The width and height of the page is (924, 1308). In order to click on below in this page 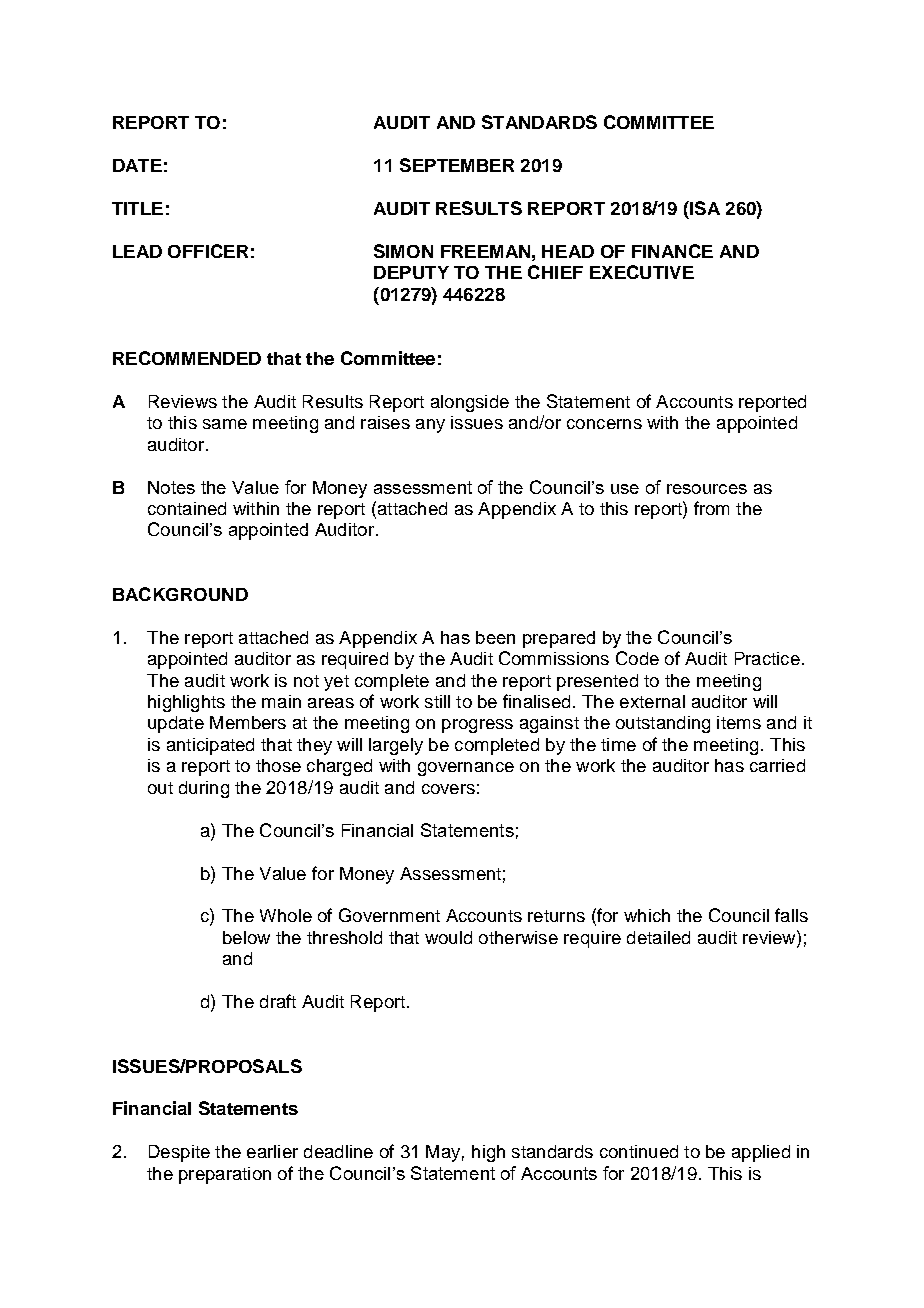, I will do `click(246, 937)`.
